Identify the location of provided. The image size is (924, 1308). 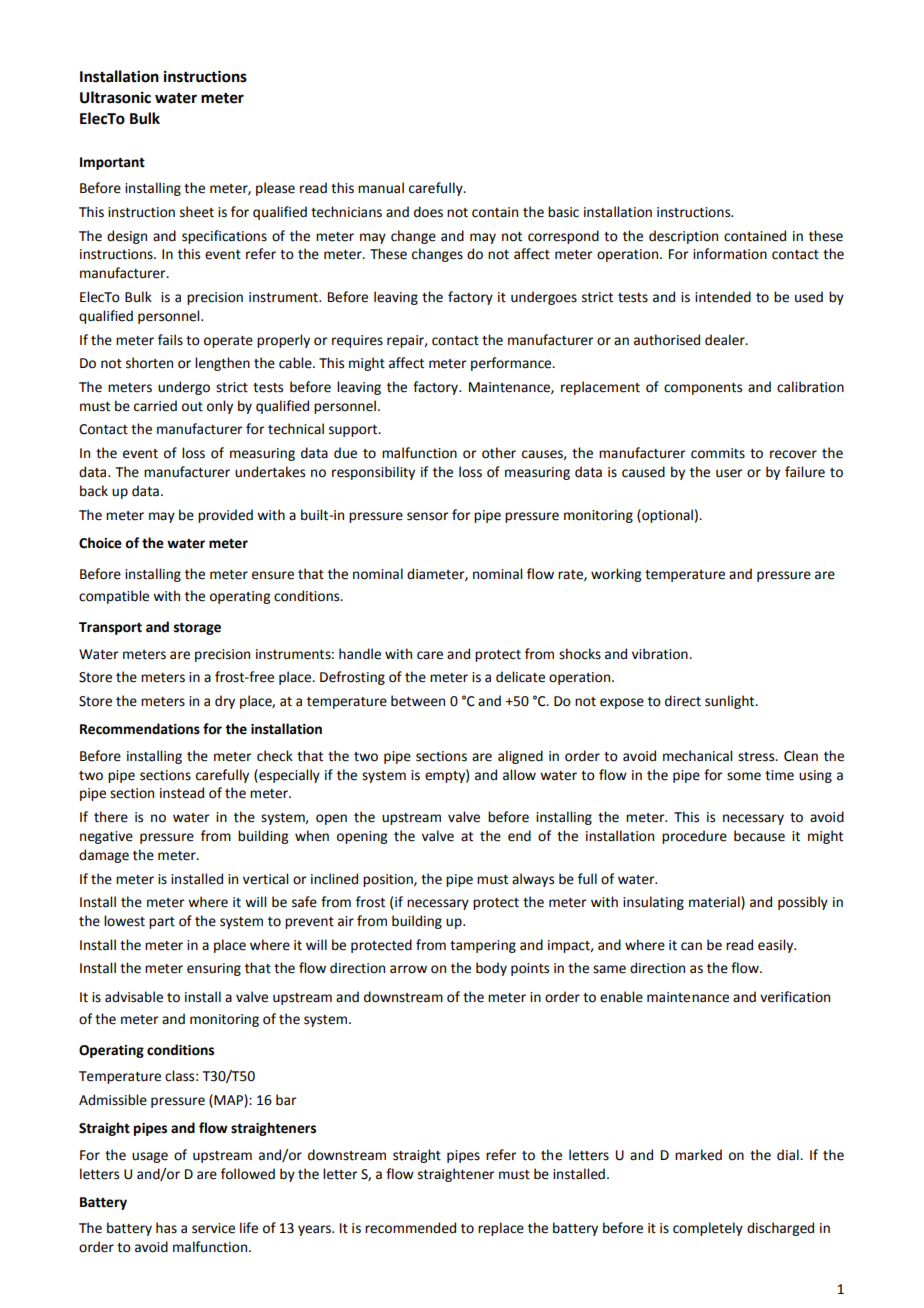
(225, 516).
